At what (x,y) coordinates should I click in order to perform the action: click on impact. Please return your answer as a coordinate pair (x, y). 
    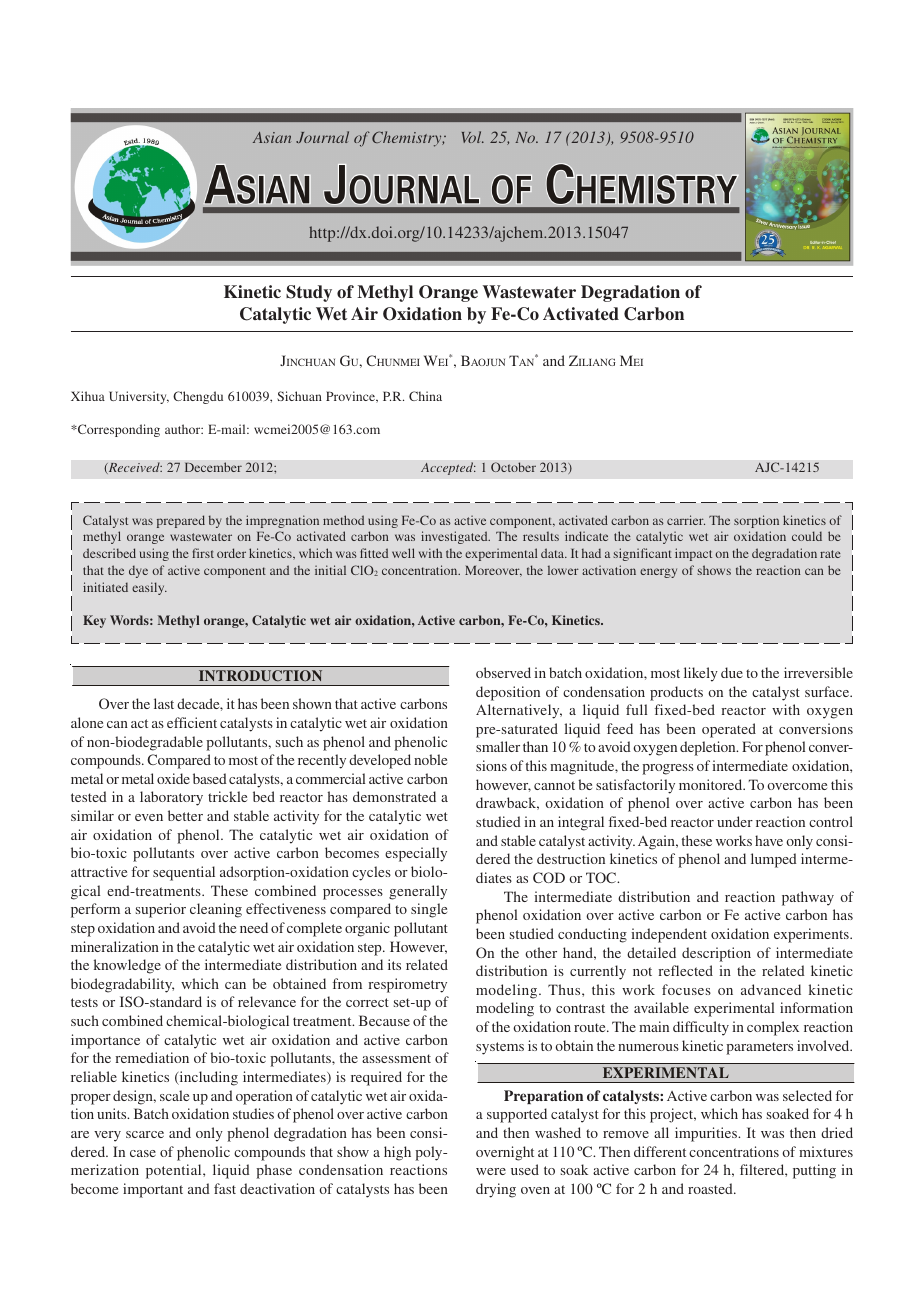
    Looking at the image, I should click on (693, 554).
